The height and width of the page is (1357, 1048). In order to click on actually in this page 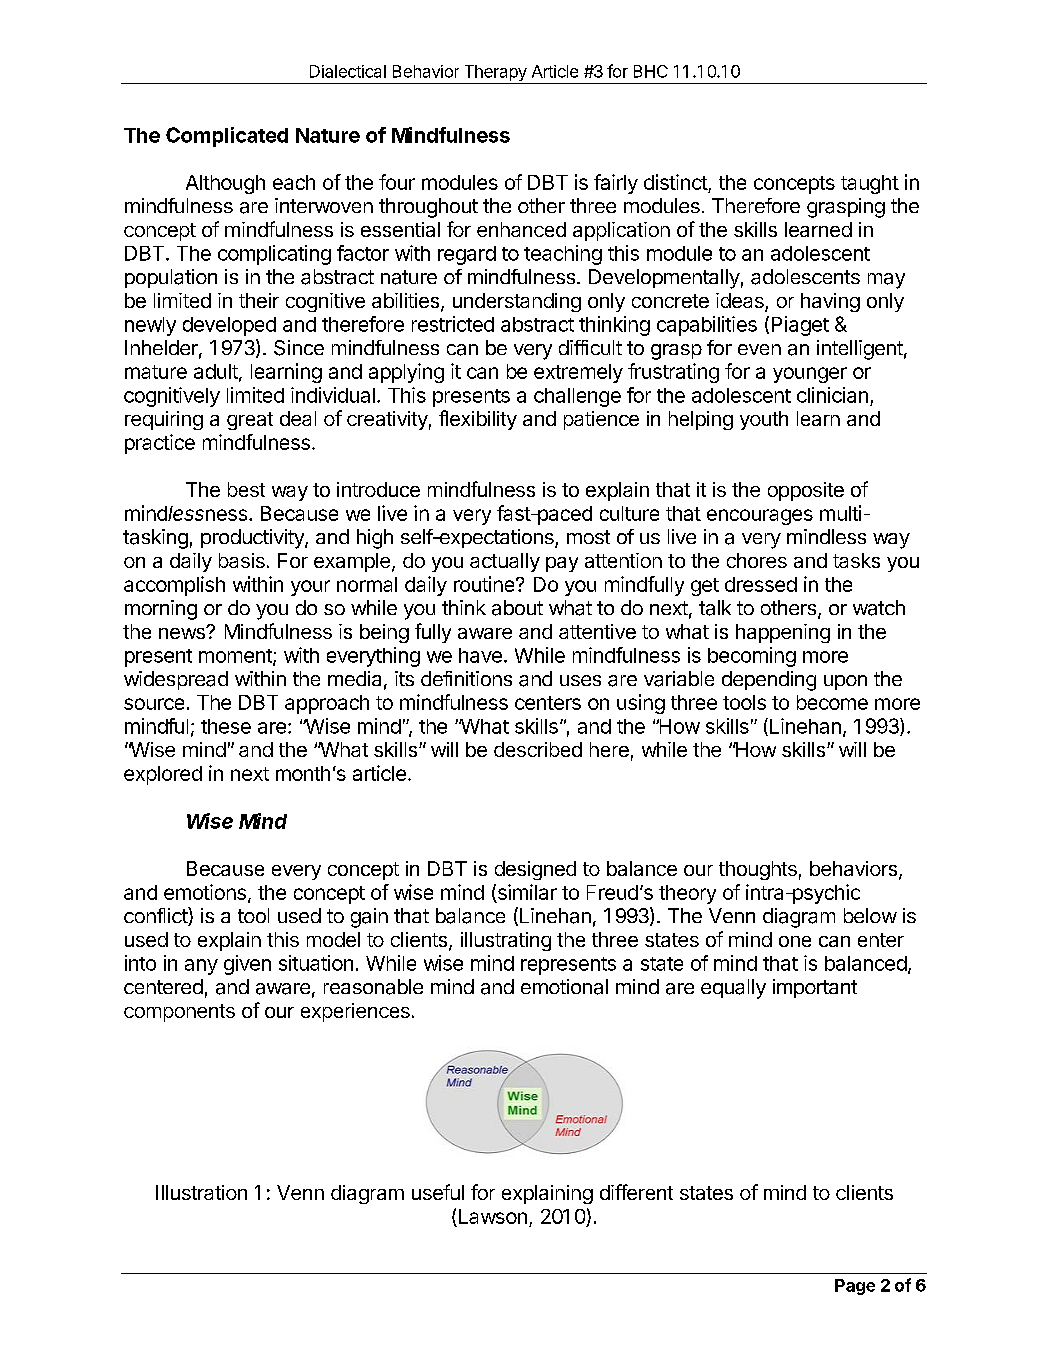, I will do `click(505, 562)`.
